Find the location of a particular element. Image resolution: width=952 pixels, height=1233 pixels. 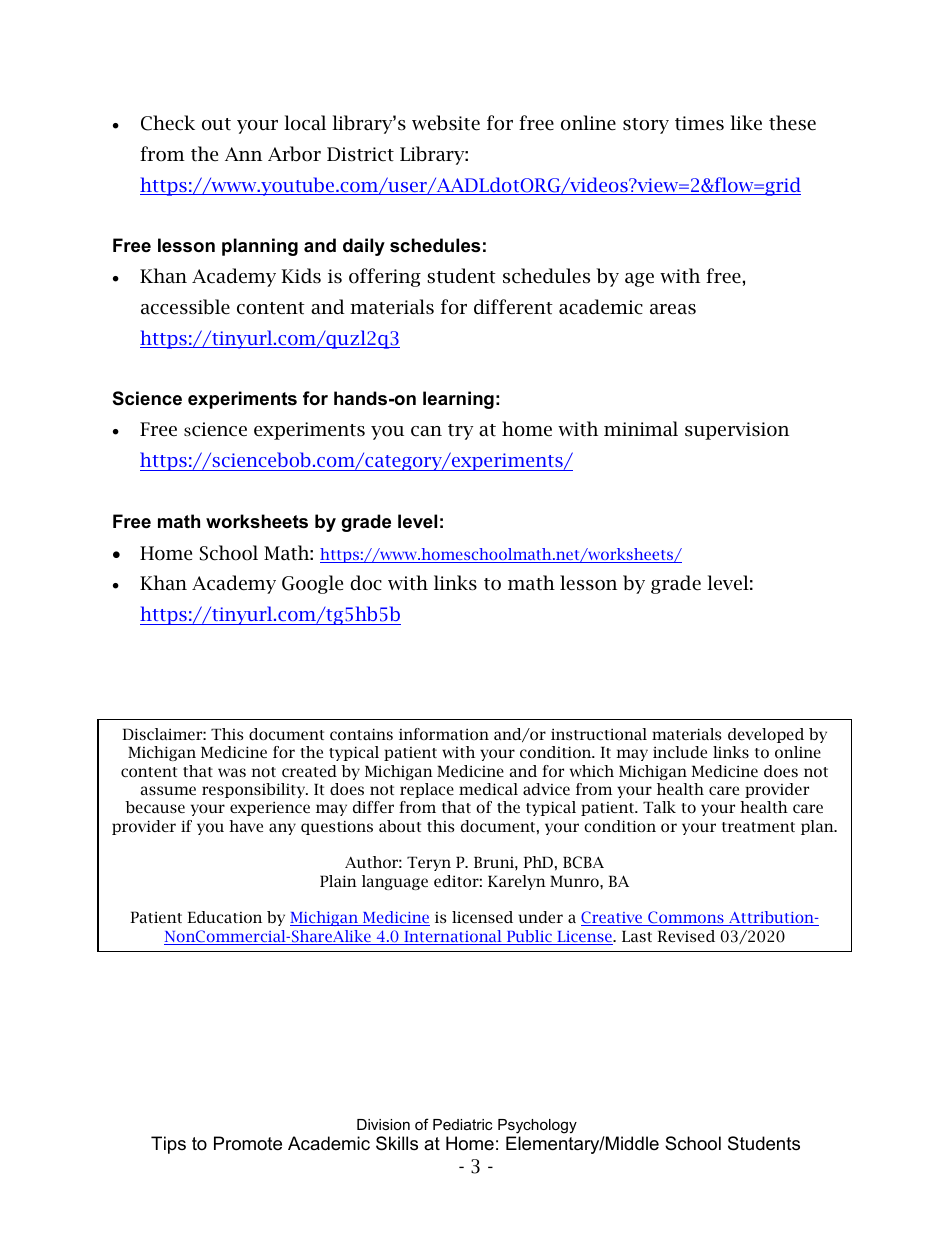

Google is located at coordinates (312, 584).
